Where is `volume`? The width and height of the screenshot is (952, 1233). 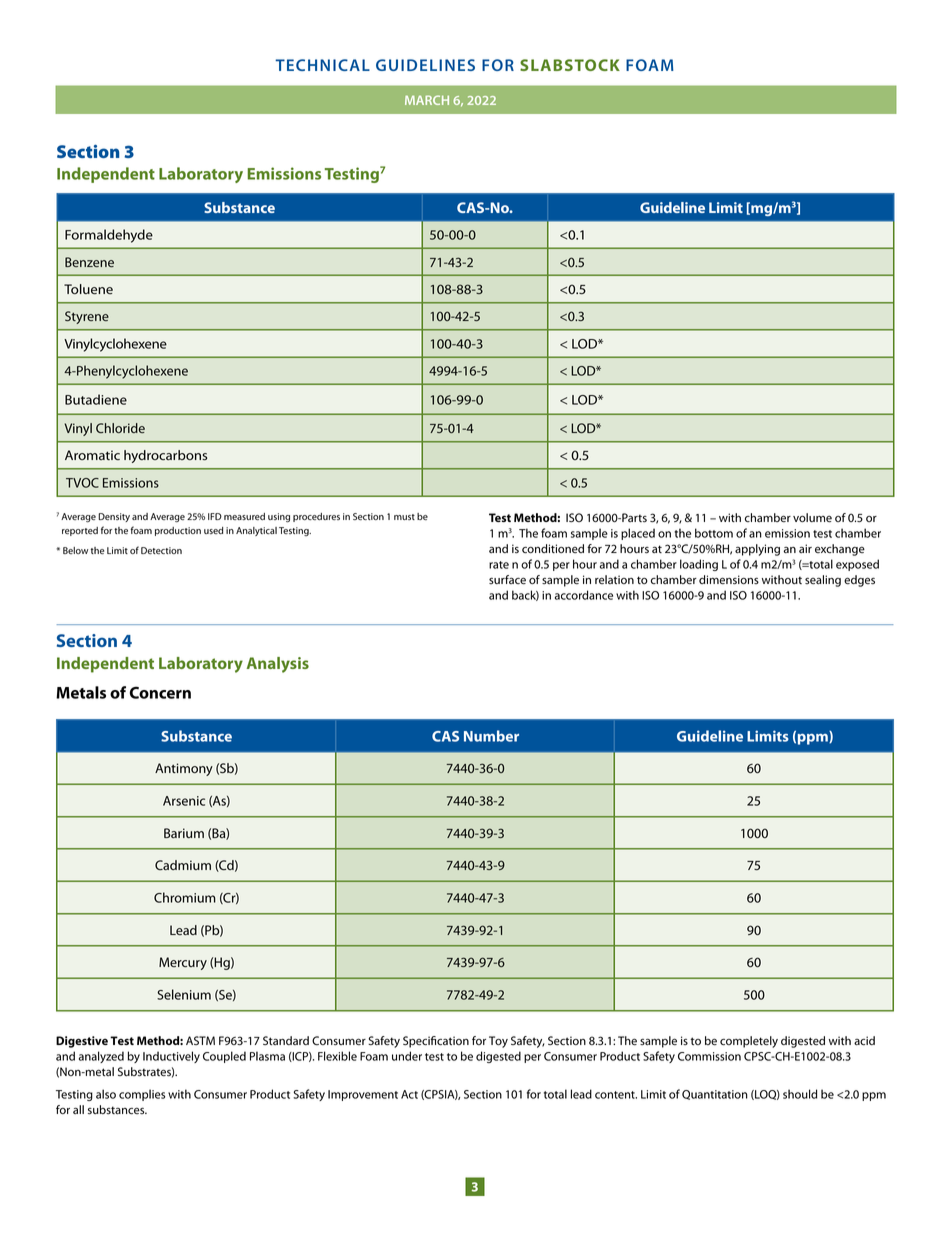 volume is located at coordinates (812, 518).
